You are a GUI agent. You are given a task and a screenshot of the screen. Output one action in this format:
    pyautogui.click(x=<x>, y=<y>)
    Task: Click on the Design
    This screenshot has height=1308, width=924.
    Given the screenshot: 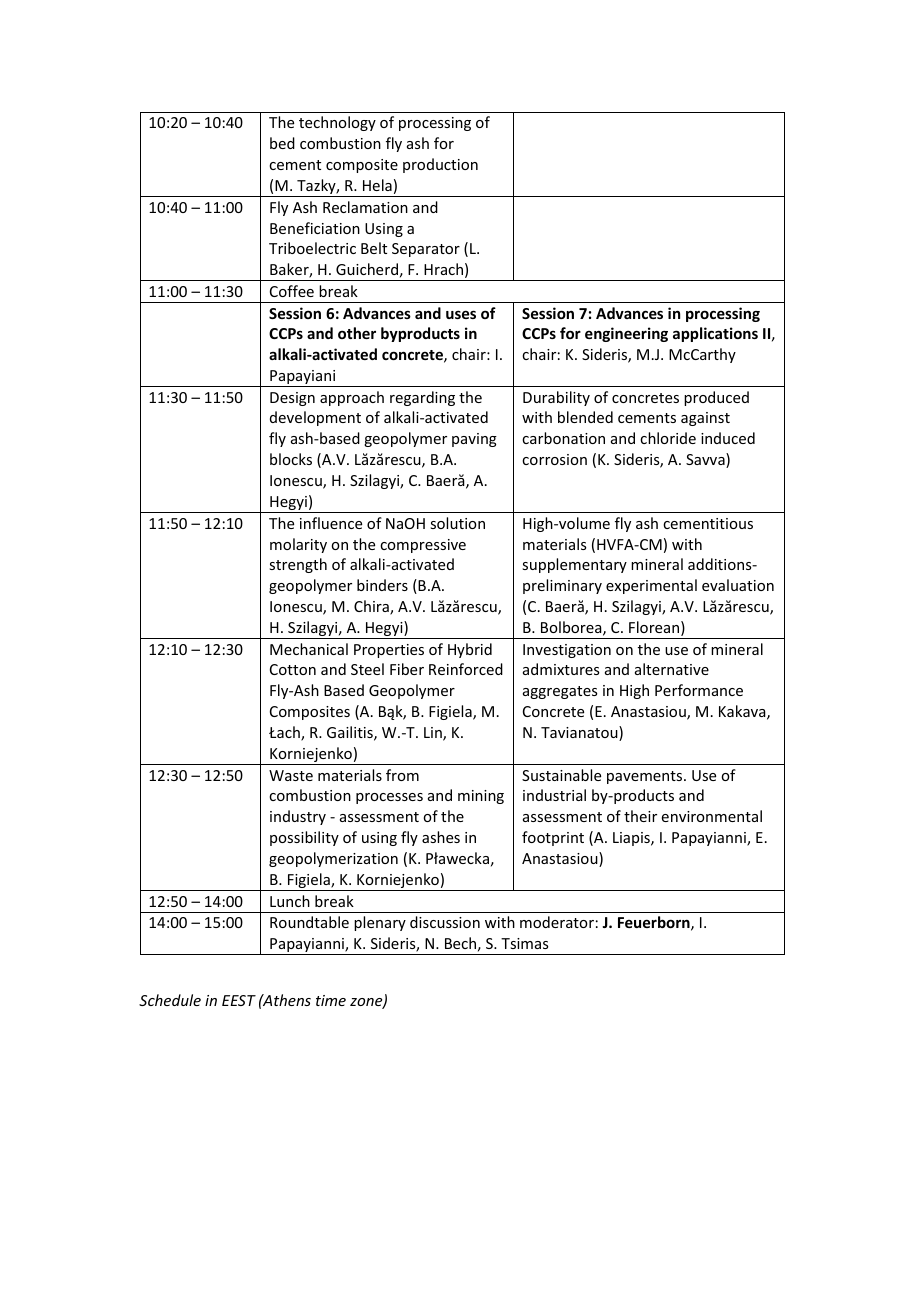 What is the action you would take?
    pyautogui.click(x=292, y=399)
